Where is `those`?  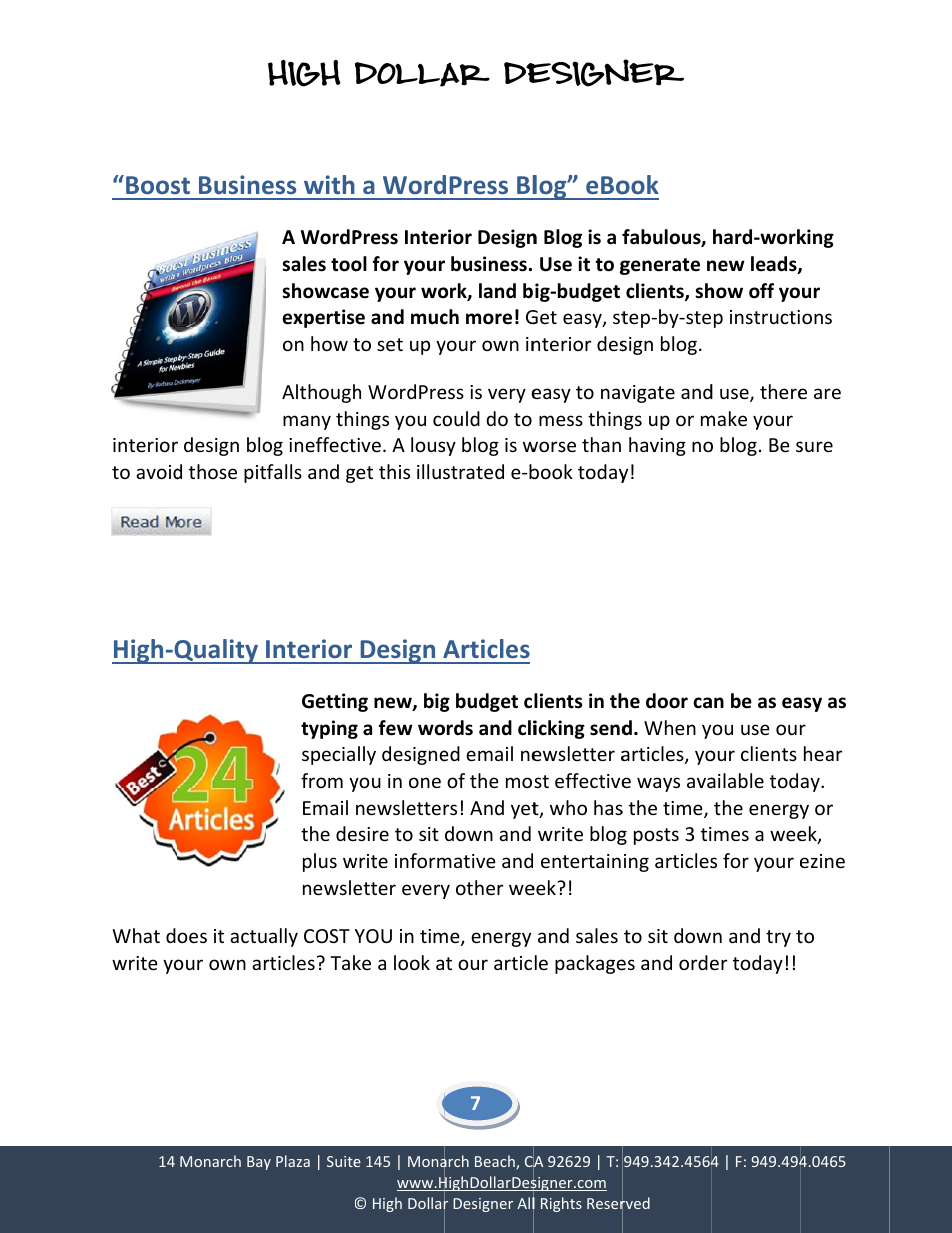
those is located at coordinates (213, 471).
